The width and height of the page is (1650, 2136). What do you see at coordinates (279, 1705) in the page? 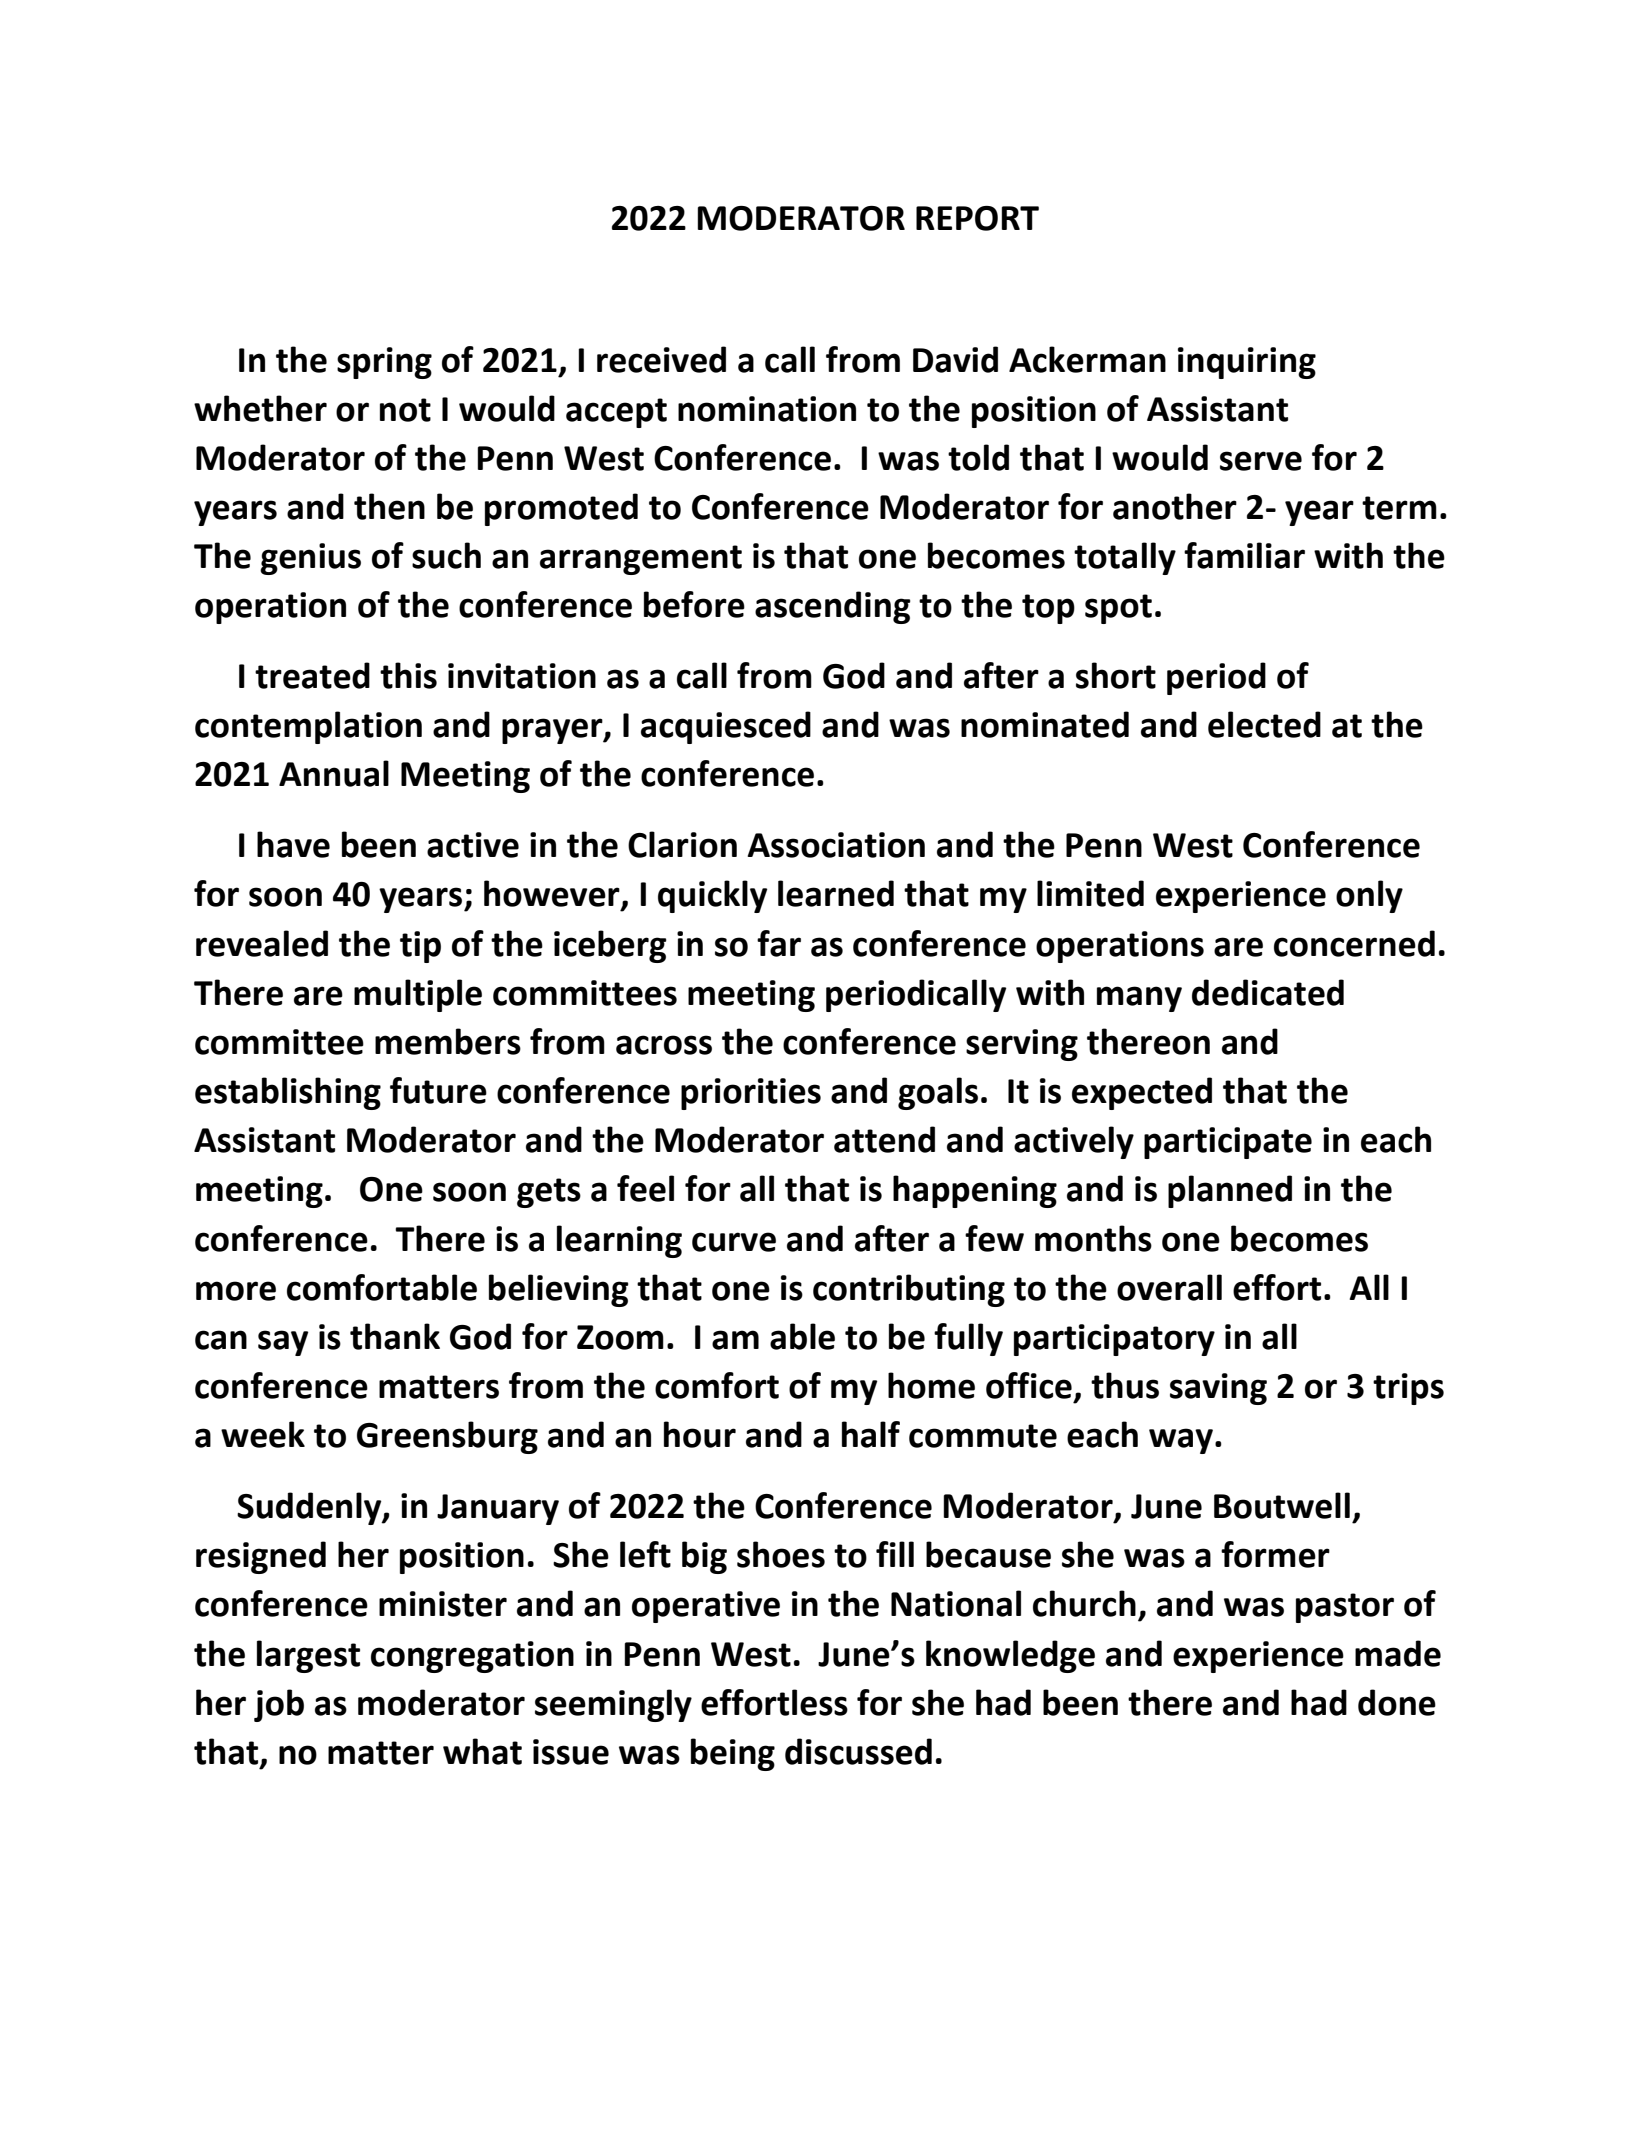
I see `job` at bounding box center [279, 1705].
